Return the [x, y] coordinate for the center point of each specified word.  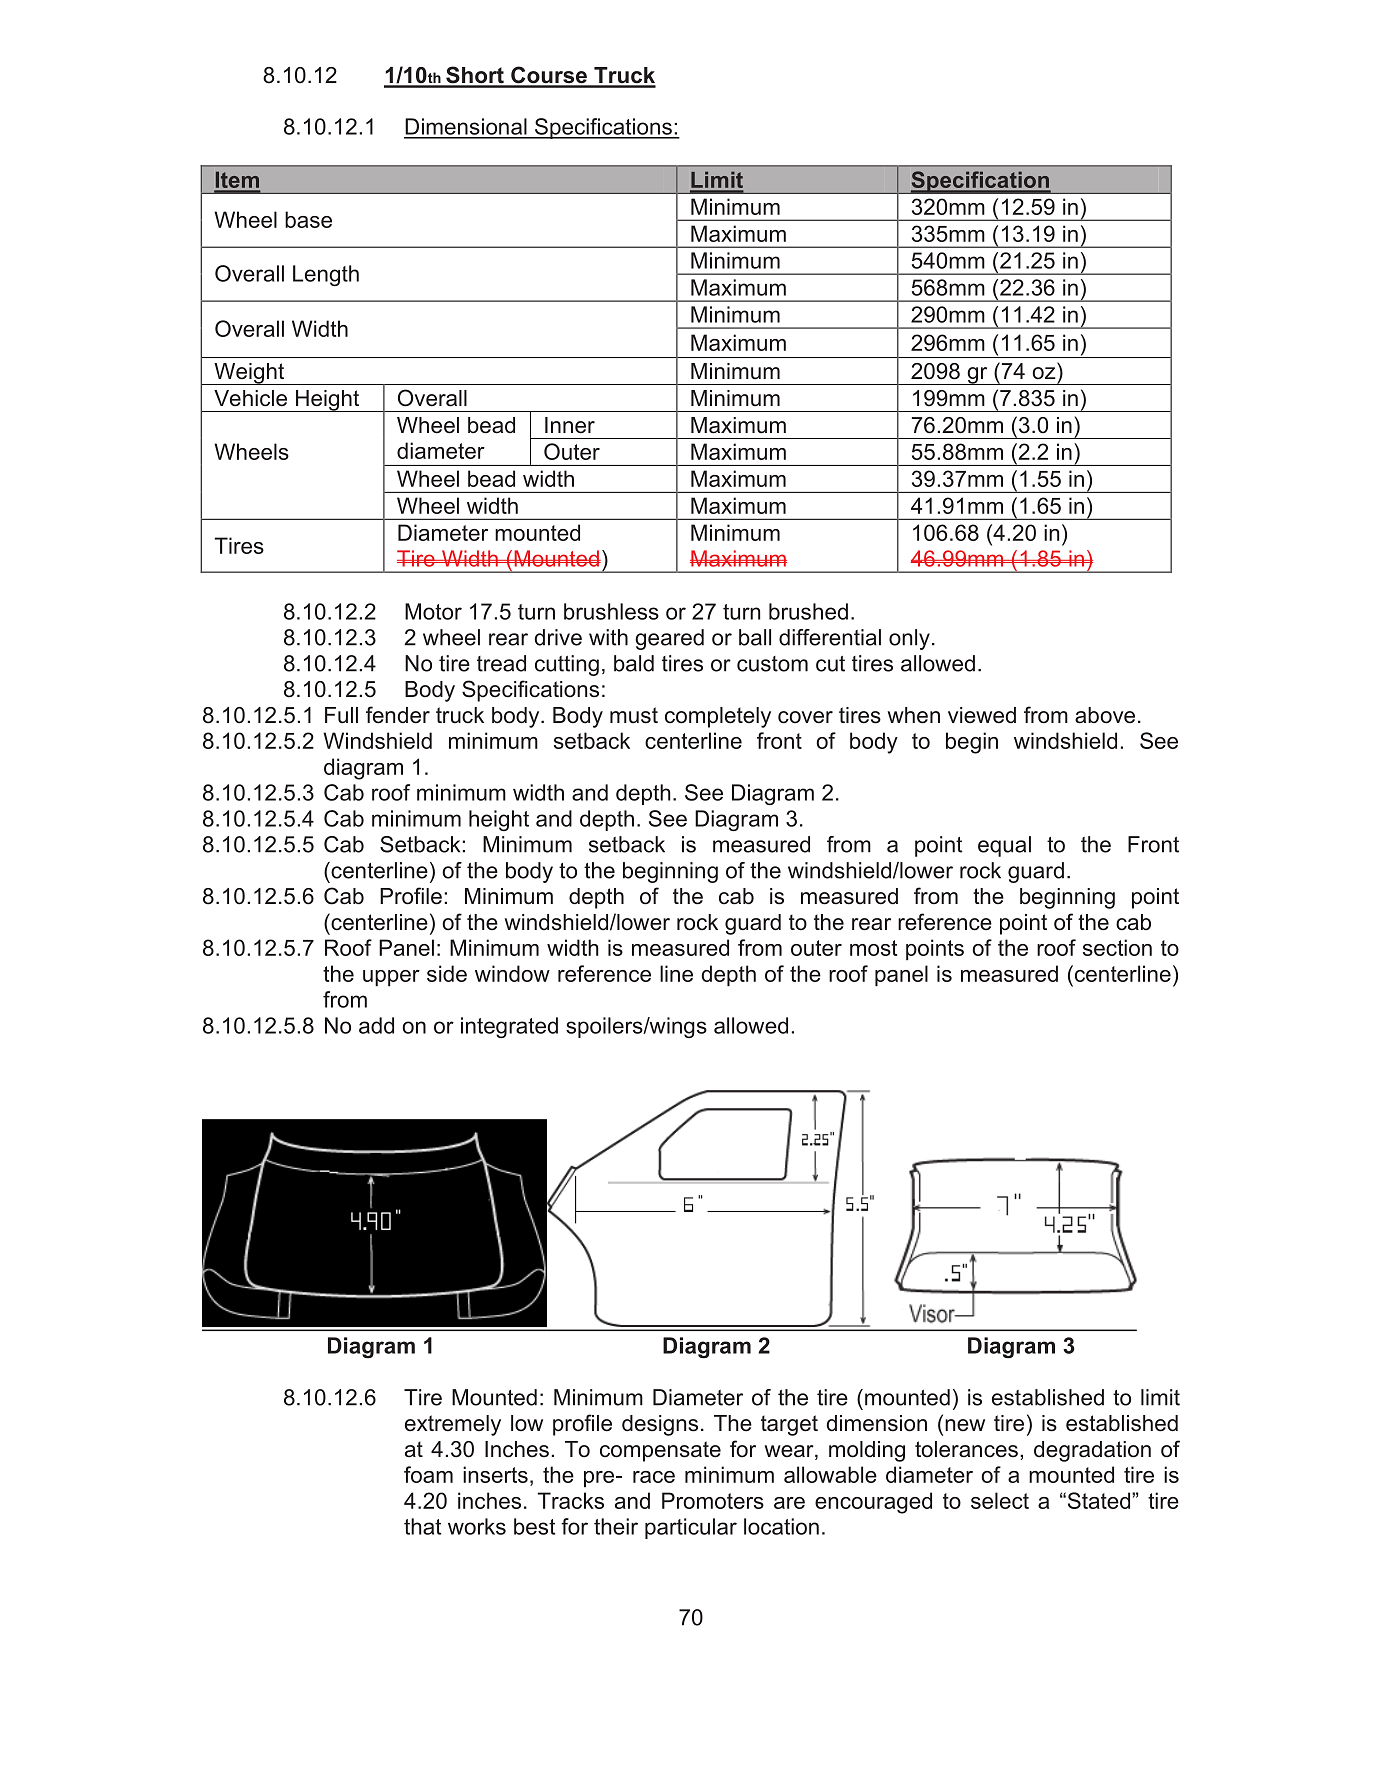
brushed [808, 611]
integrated [509, 1027]
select [1000, 1500]
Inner [570, 425]
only [909, 639]
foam [428, 1474]
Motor [433, 611]
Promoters [713, 1500]
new [965, 1425]
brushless [611, 611]
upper [391, 978]
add [376, 1025]
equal [1004, 846]
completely [718, 717]
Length [326, 275]
